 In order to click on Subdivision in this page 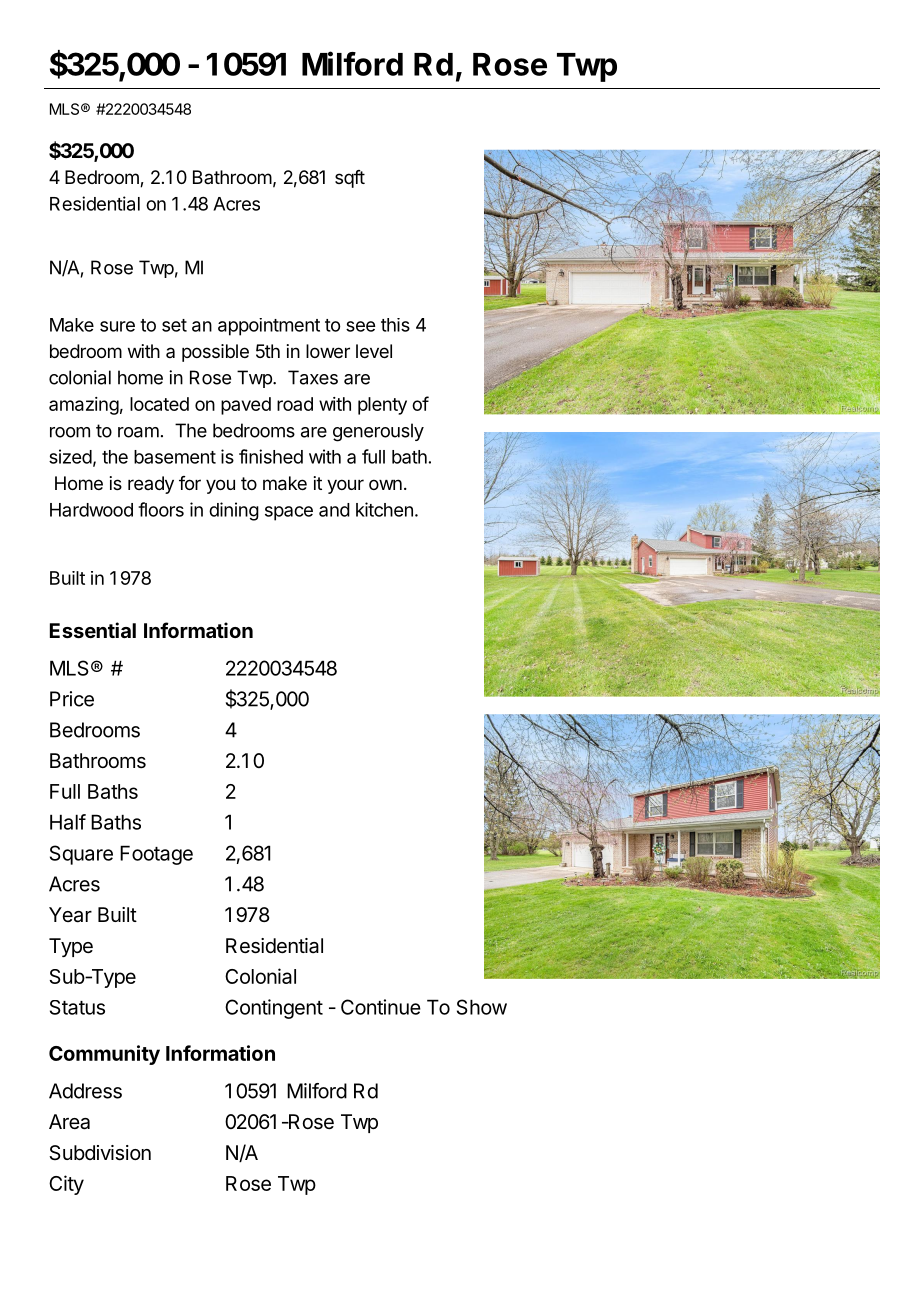, I will do `click(100, 1153)`.
